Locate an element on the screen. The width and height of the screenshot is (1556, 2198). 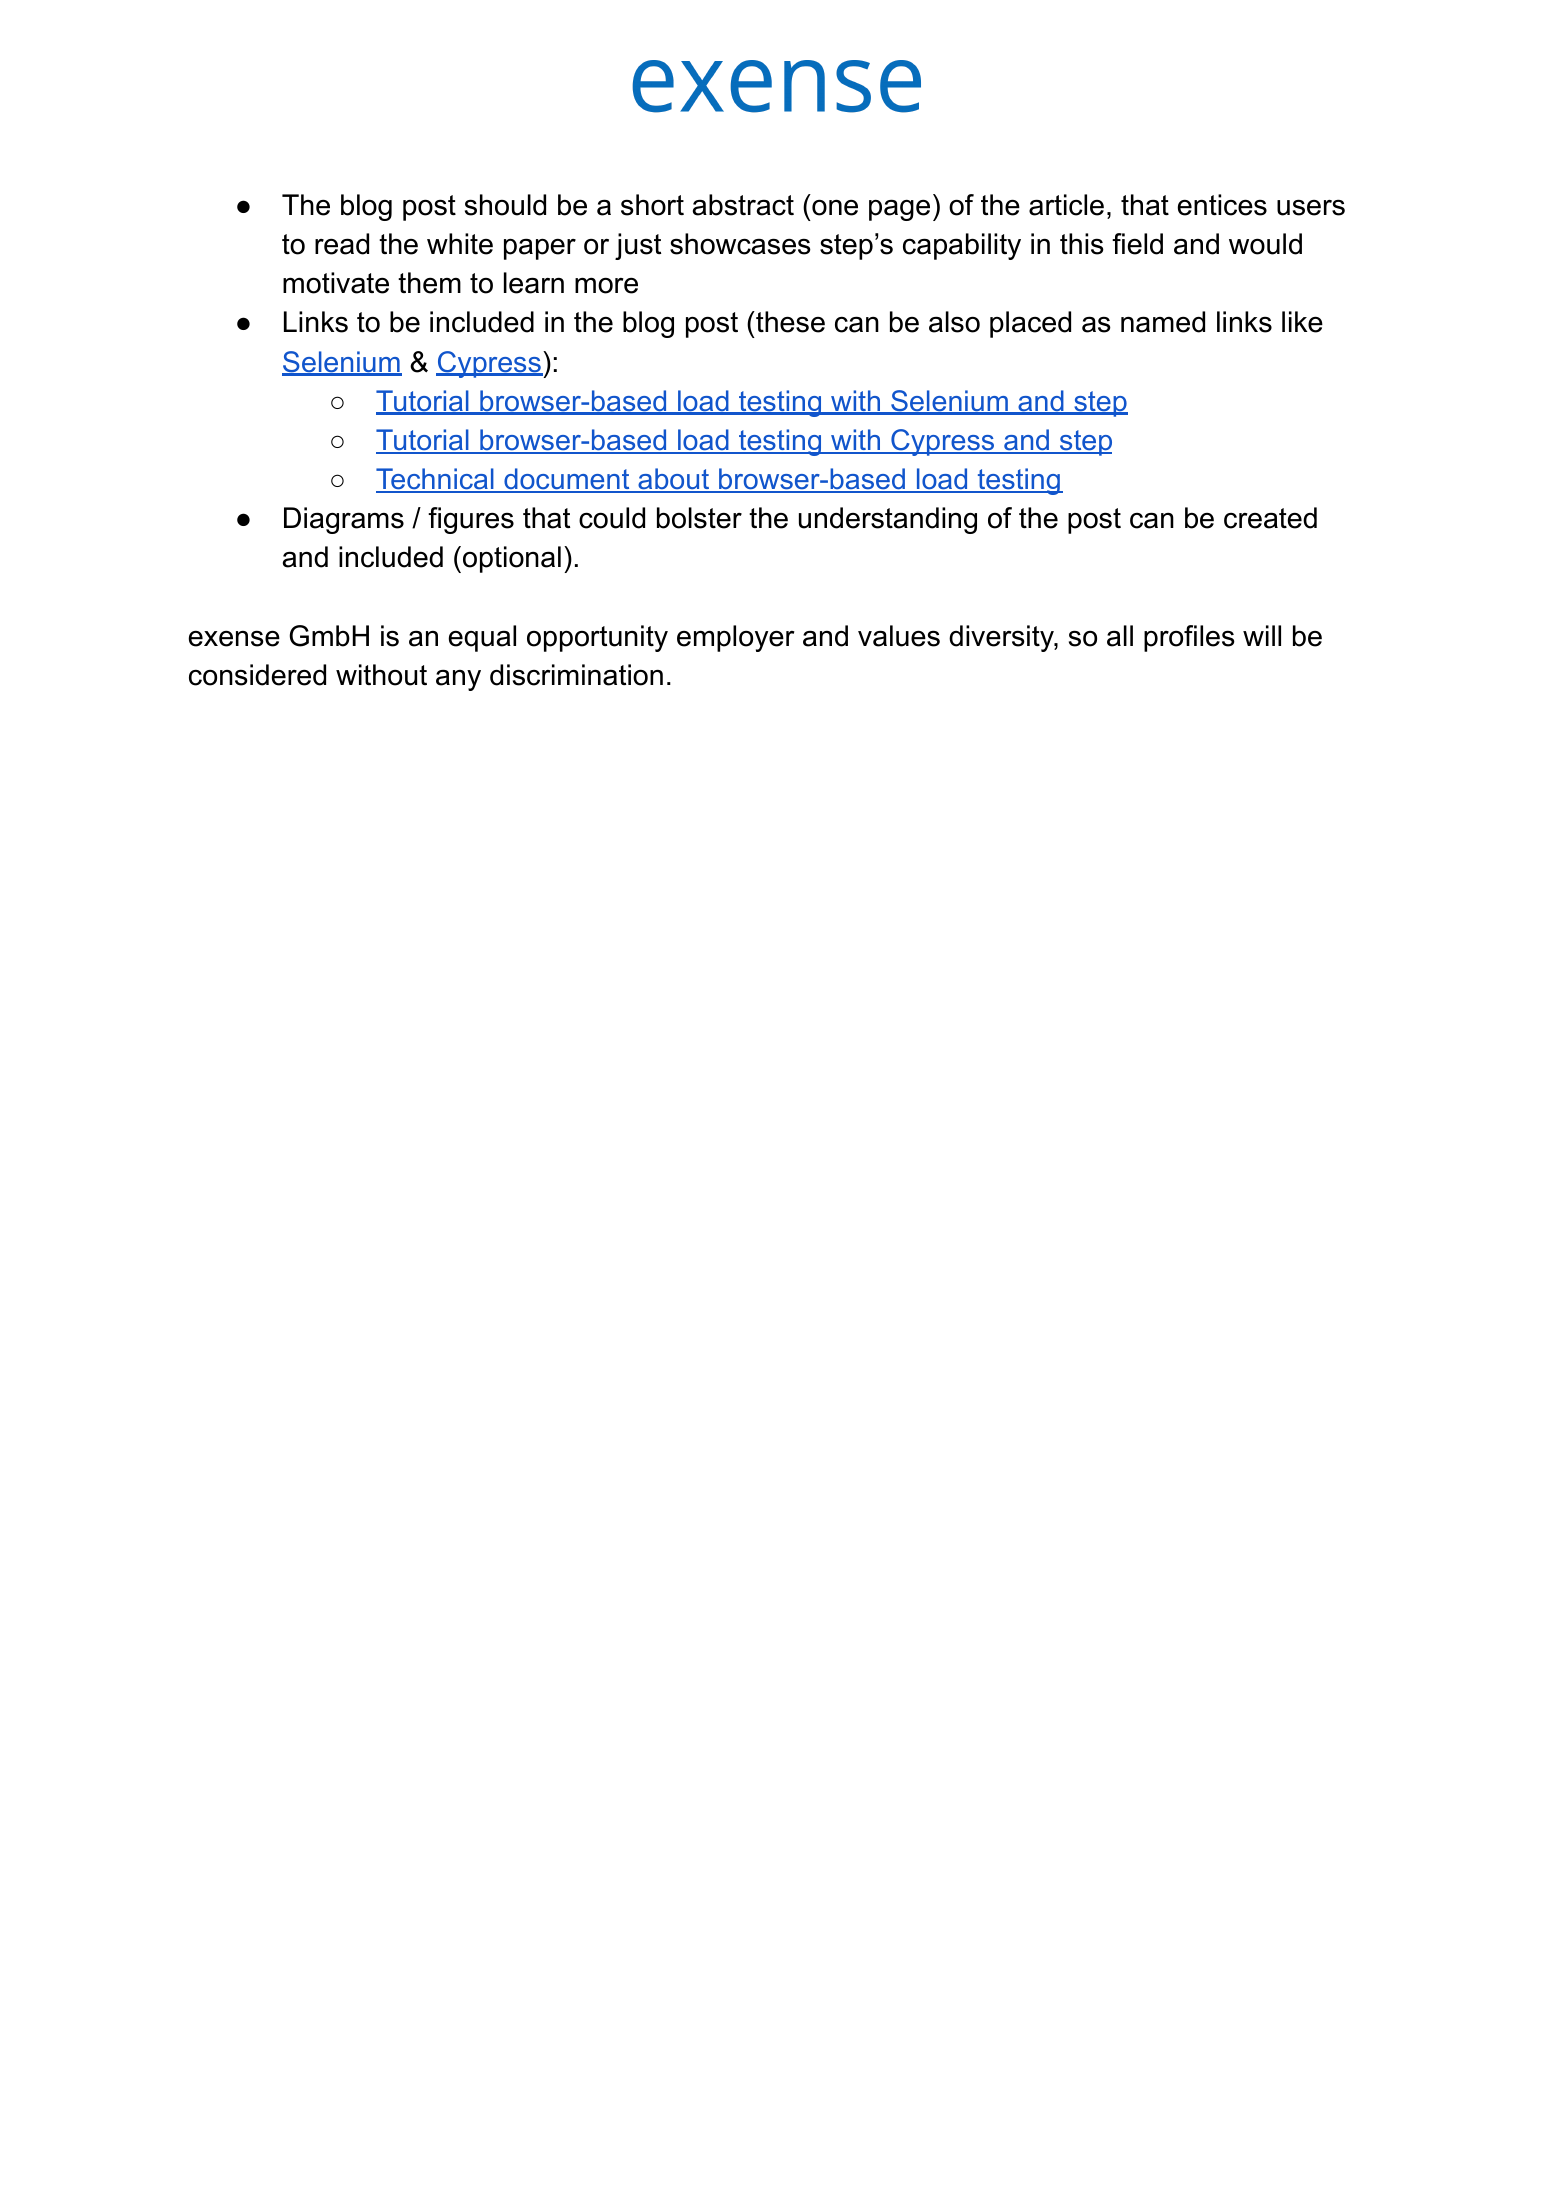
one is located at coordinates (835, 207).
